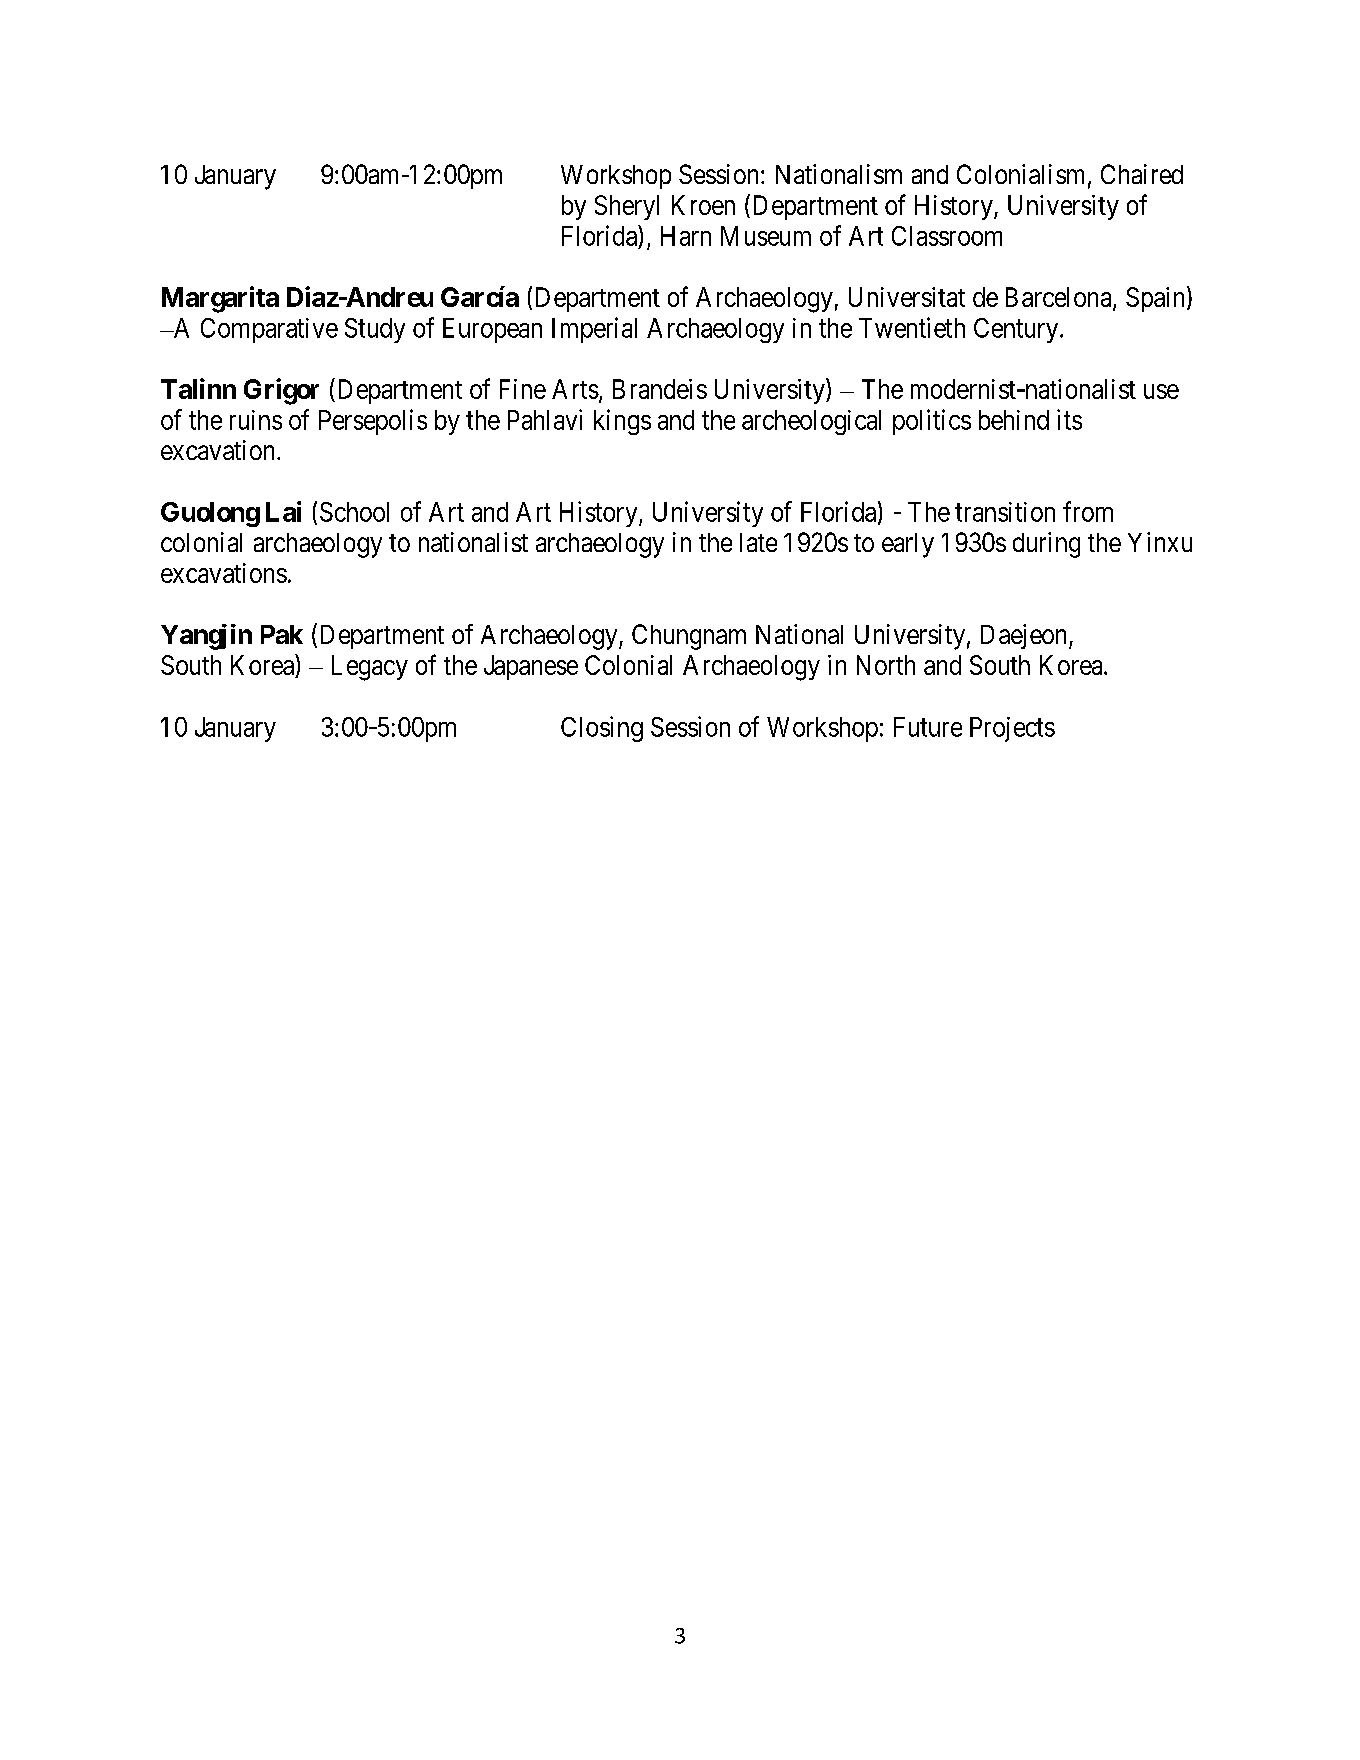  What do you see at coordinates (627, 207) in the image?
I see `Sheryl` at bounding box center [627, 207].
